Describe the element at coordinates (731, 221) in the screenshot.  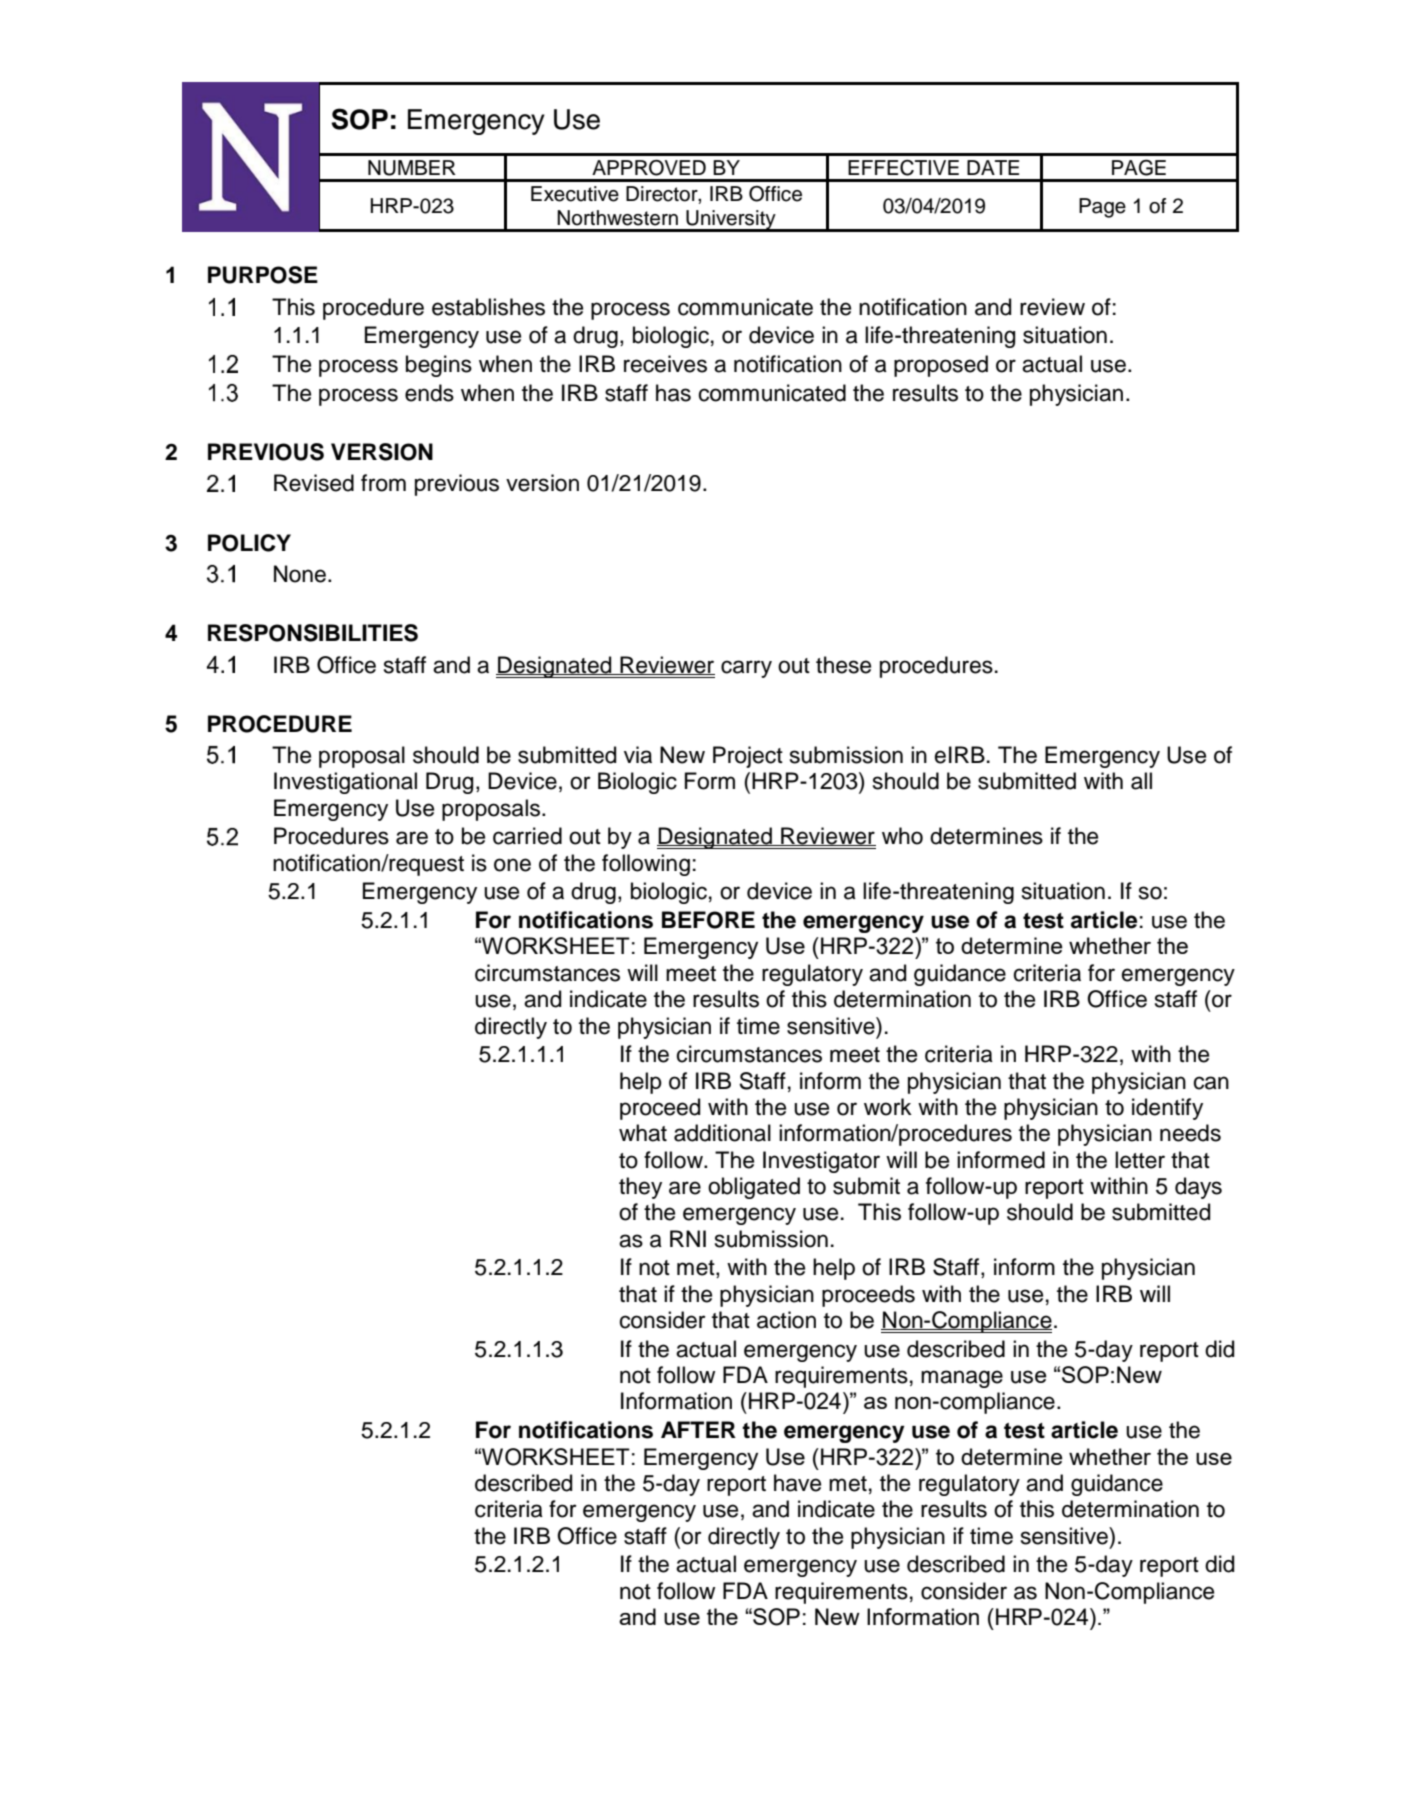
I see `University` at that location.
